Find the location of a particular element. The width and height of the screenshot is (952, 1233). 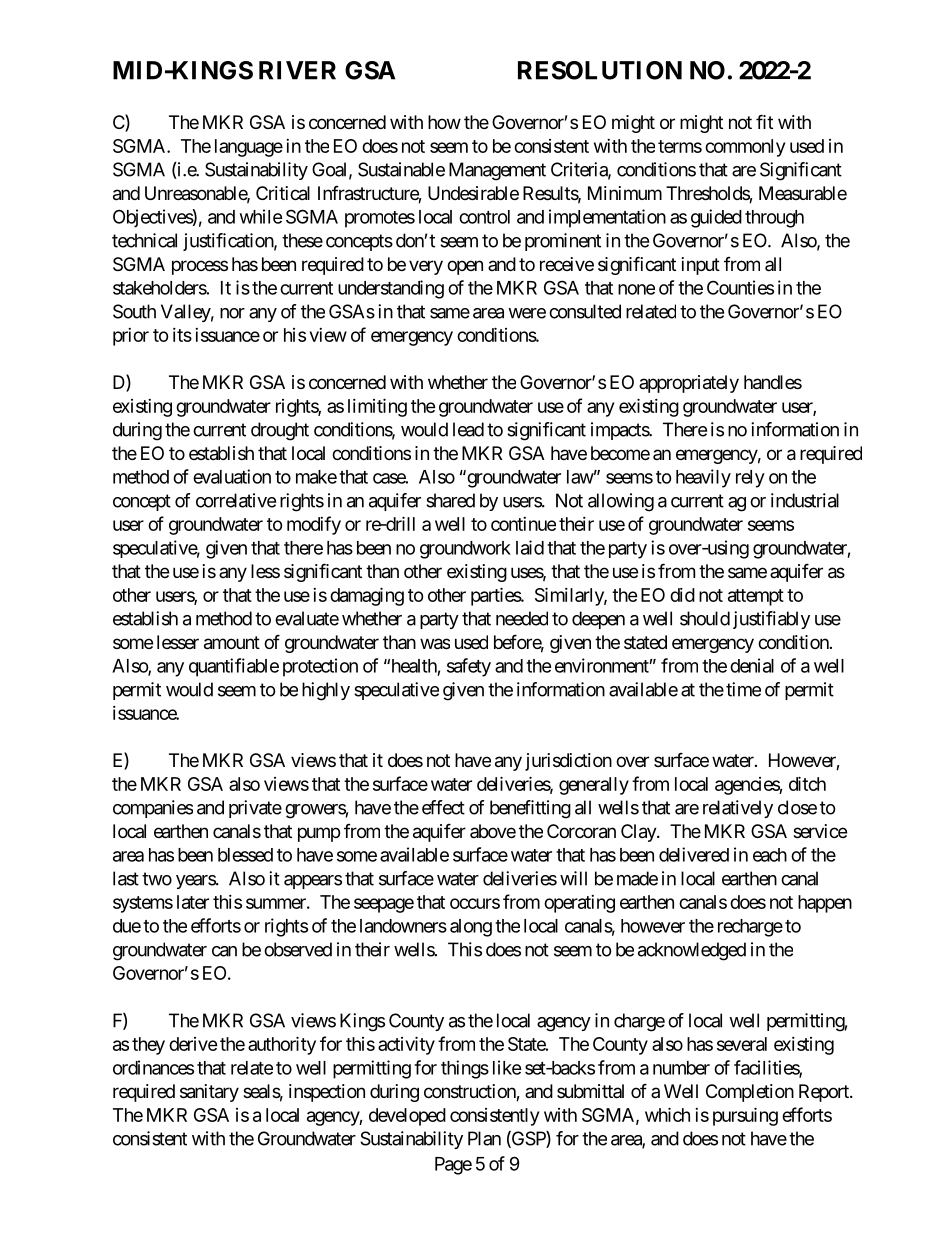

language is located at coordinates (249, 148).
